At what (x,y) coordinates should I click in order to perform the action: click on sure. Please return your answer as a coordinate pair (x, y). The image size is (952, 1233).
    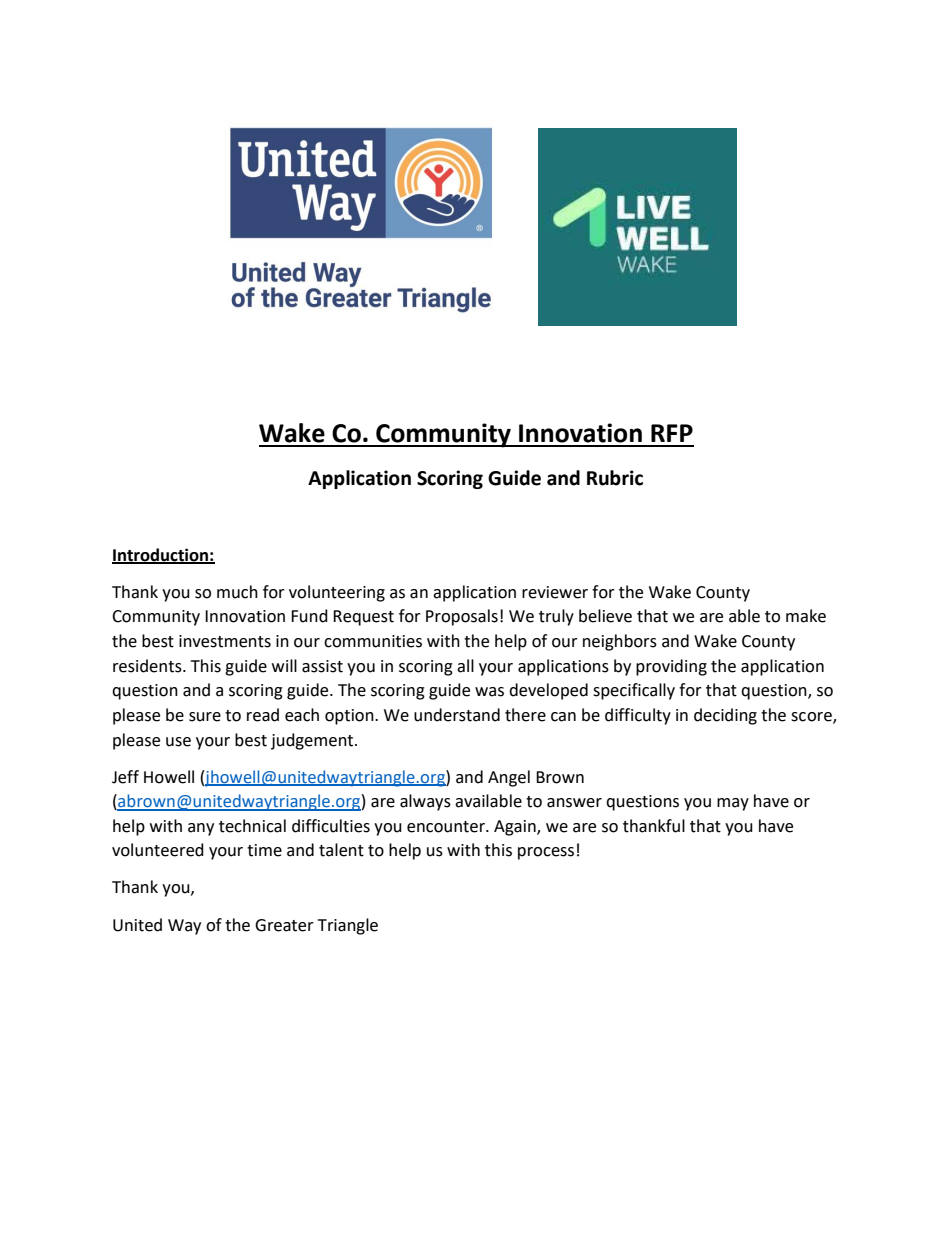
    Looking at the image, I should click on (205, 717).
